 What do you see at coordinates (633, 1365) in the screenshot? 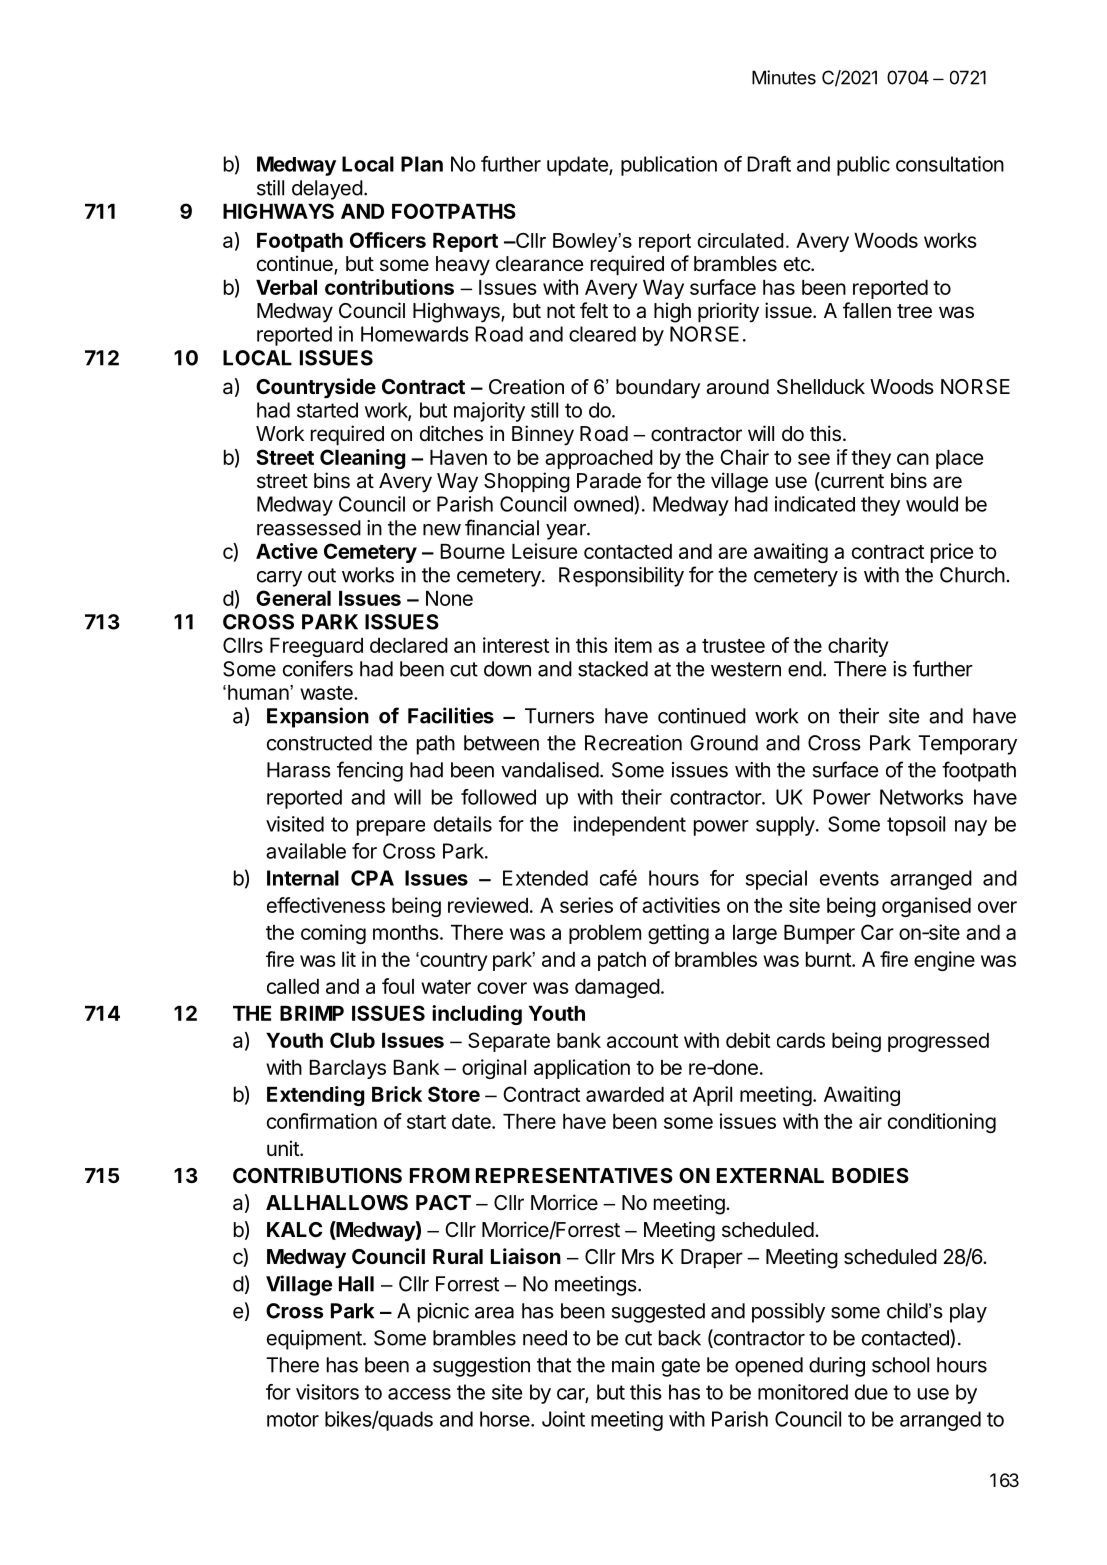
I see `main` at bounding box center [633, 1365].
